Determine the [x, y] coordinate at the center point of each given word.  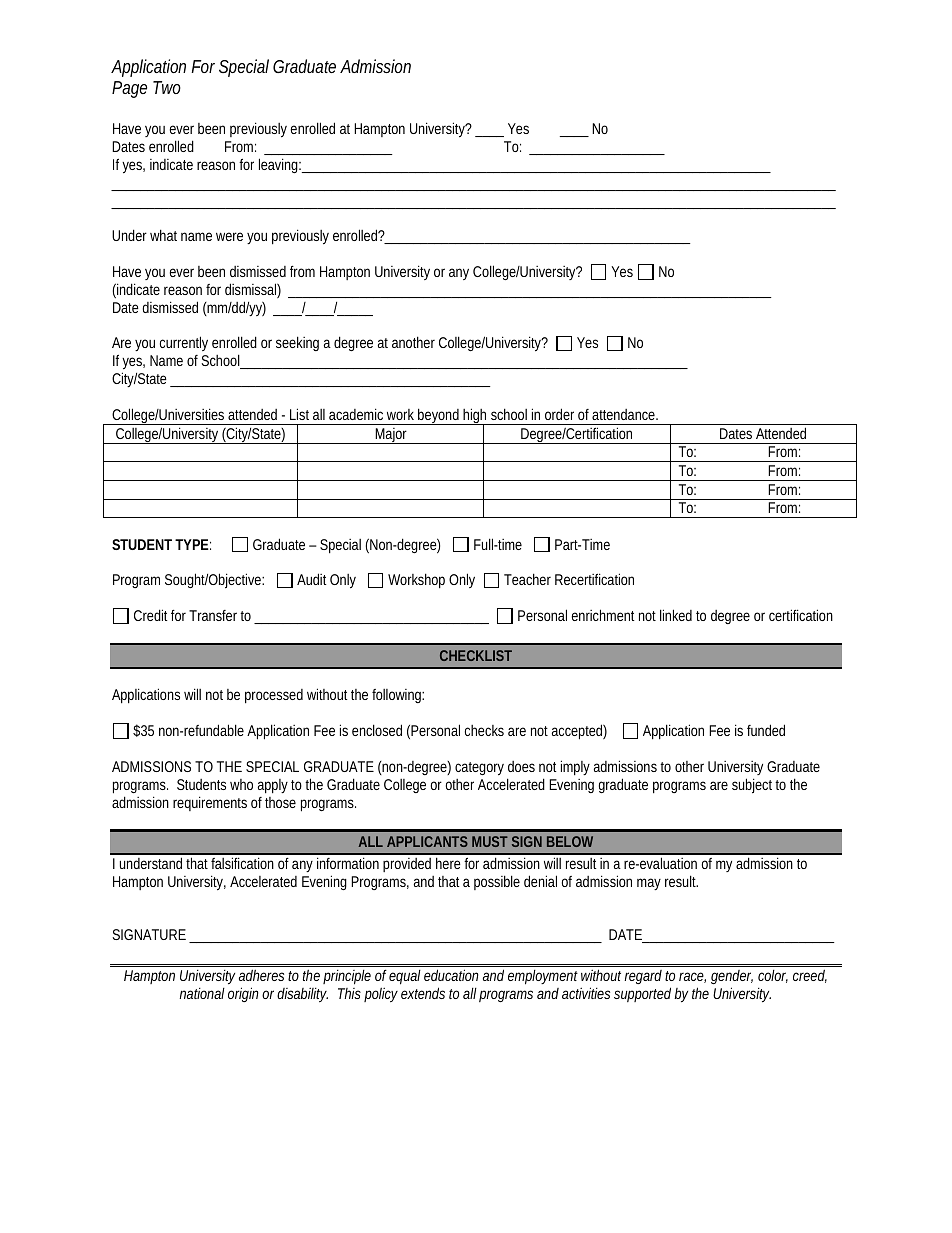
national [202, 993]
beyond [440, 416]
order [559, 414]
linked [676, 615]
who [241, 784]
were [229, 236]
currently [184, 343]
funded [766, 730]
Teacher [527, 579]
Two [167, 87]
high [476, 417]
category [479, 769]
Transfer [215, 615]
